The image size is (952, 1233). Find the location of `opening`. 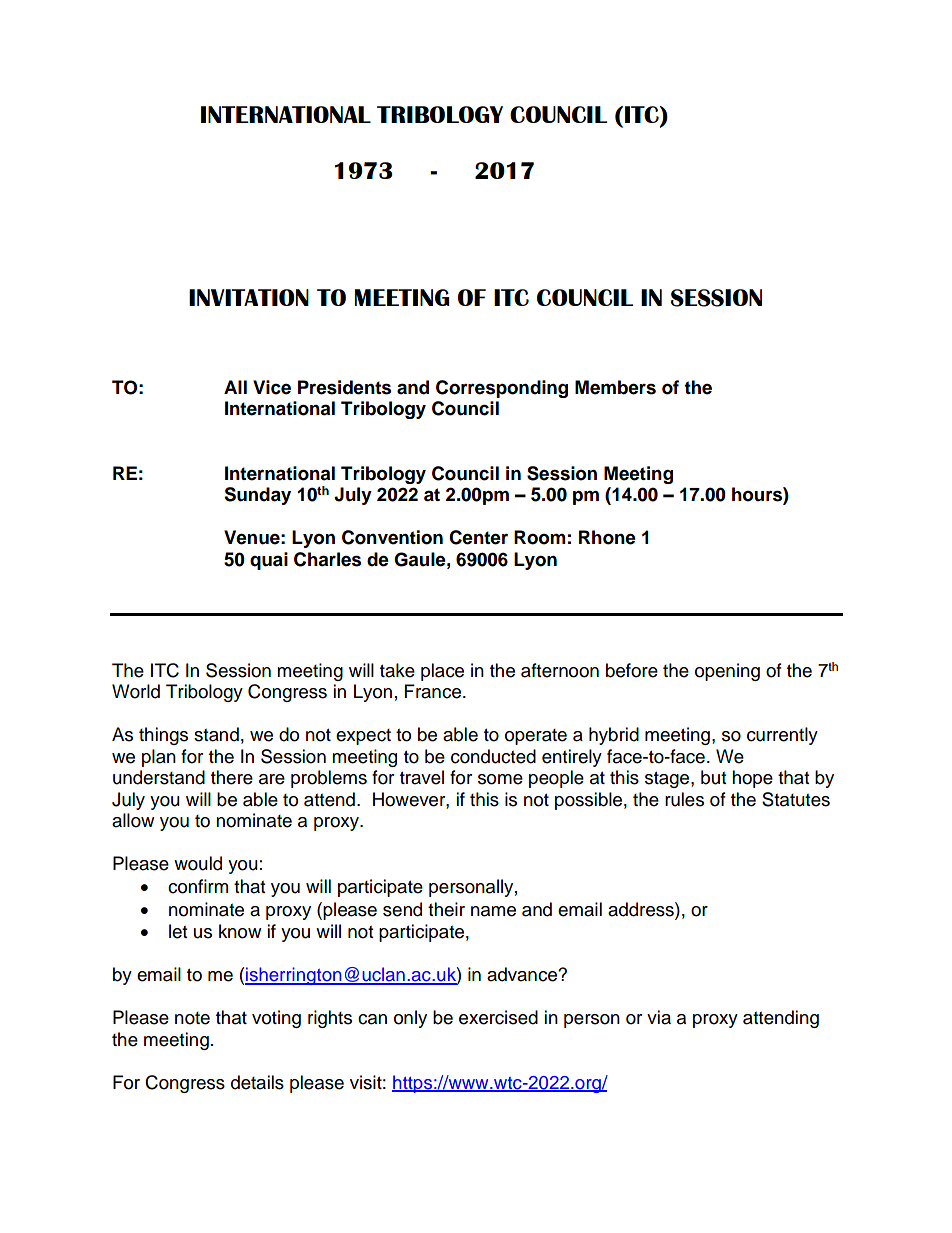

opening is located at coordinates (727, 672).
